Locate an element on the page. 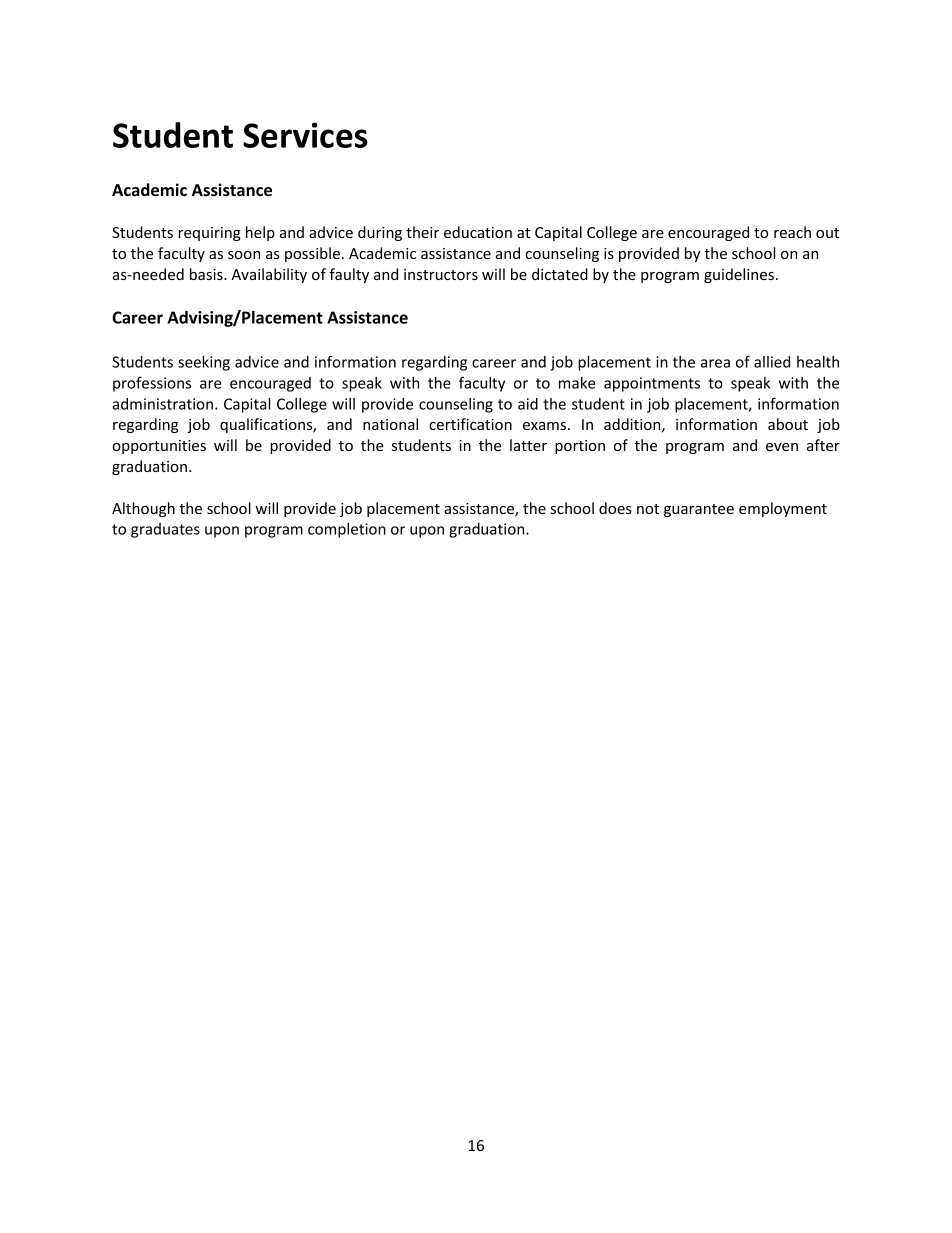  basis is located at coordinates (207, 274).
